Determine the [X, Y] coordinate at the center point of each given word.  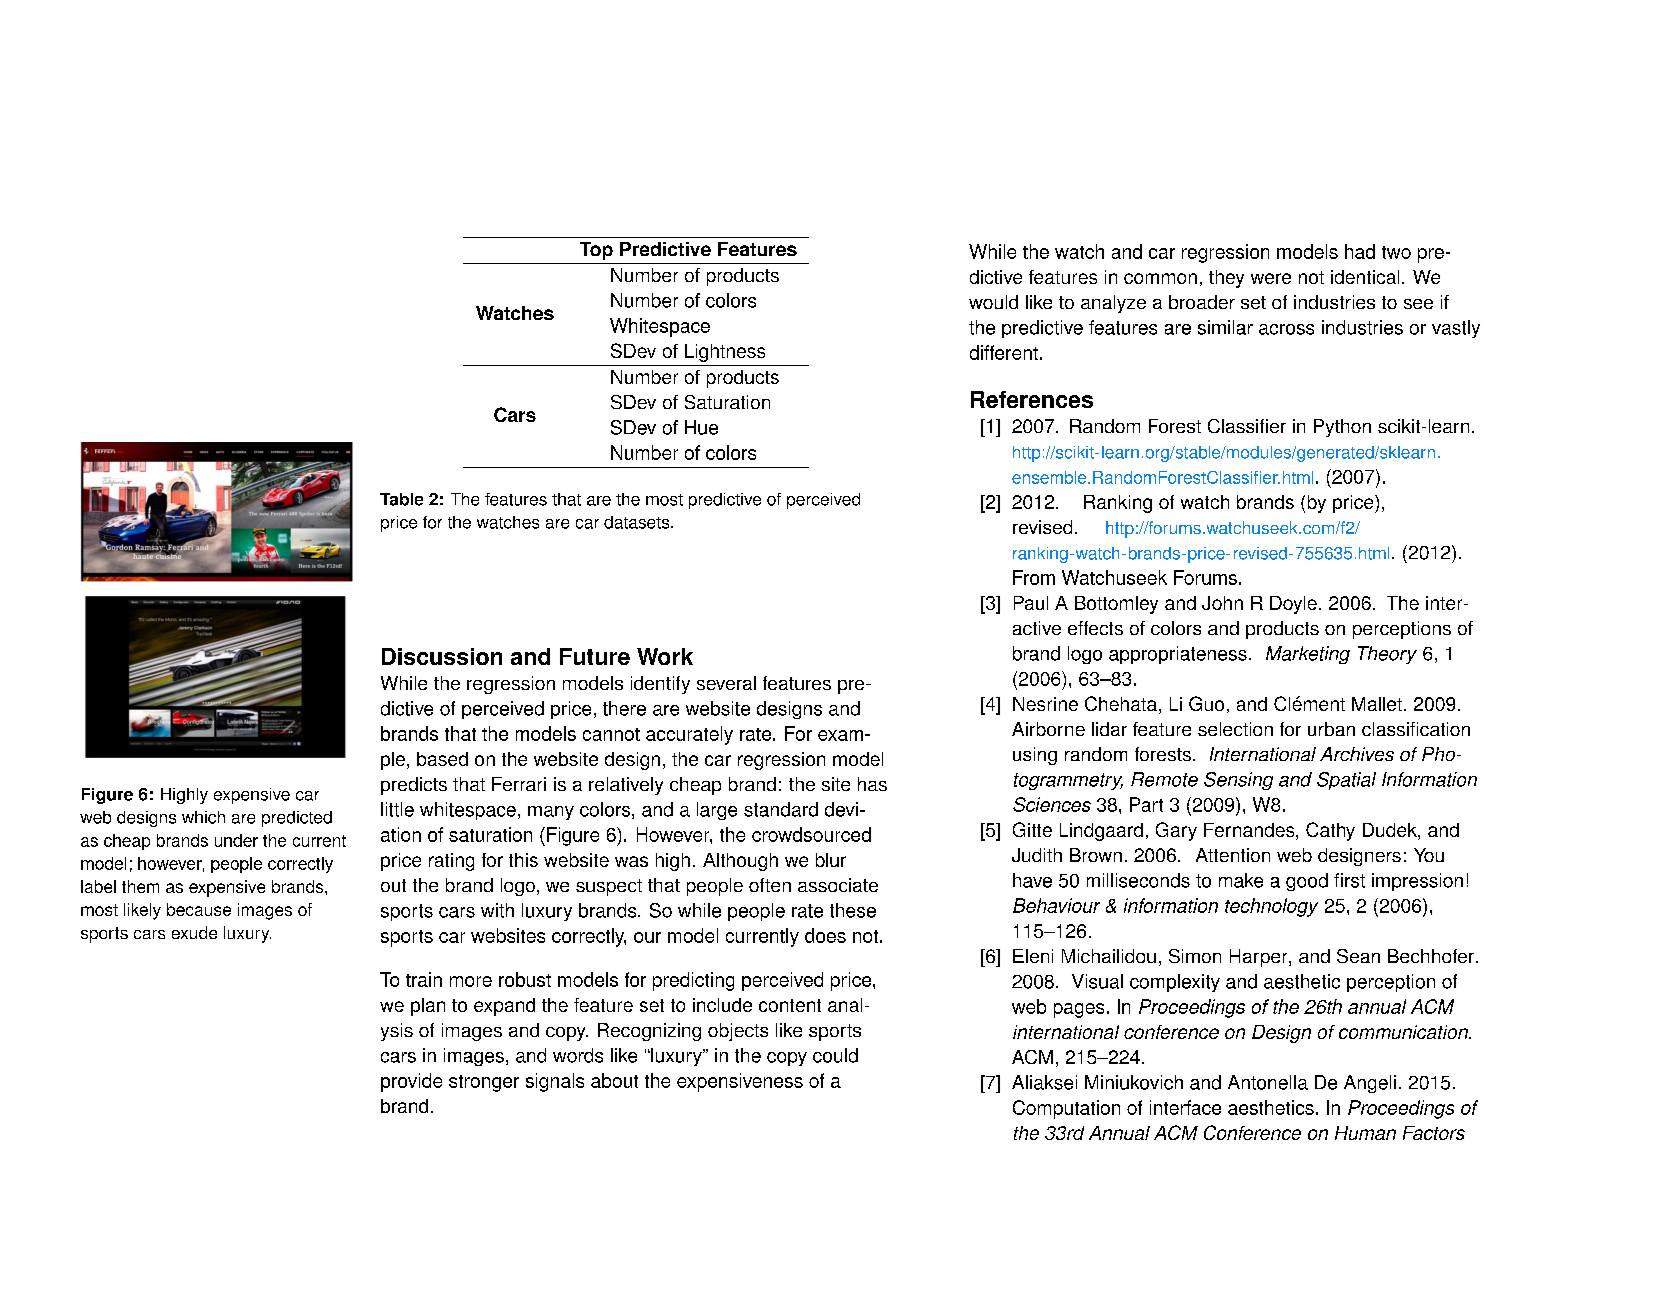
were [1271, 278]
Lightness [725, 353]
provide [411, 1082]
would [993, 302]
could [835, 1055]
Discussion [442, 656]
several [726, 683]
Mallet [1377, 704]
